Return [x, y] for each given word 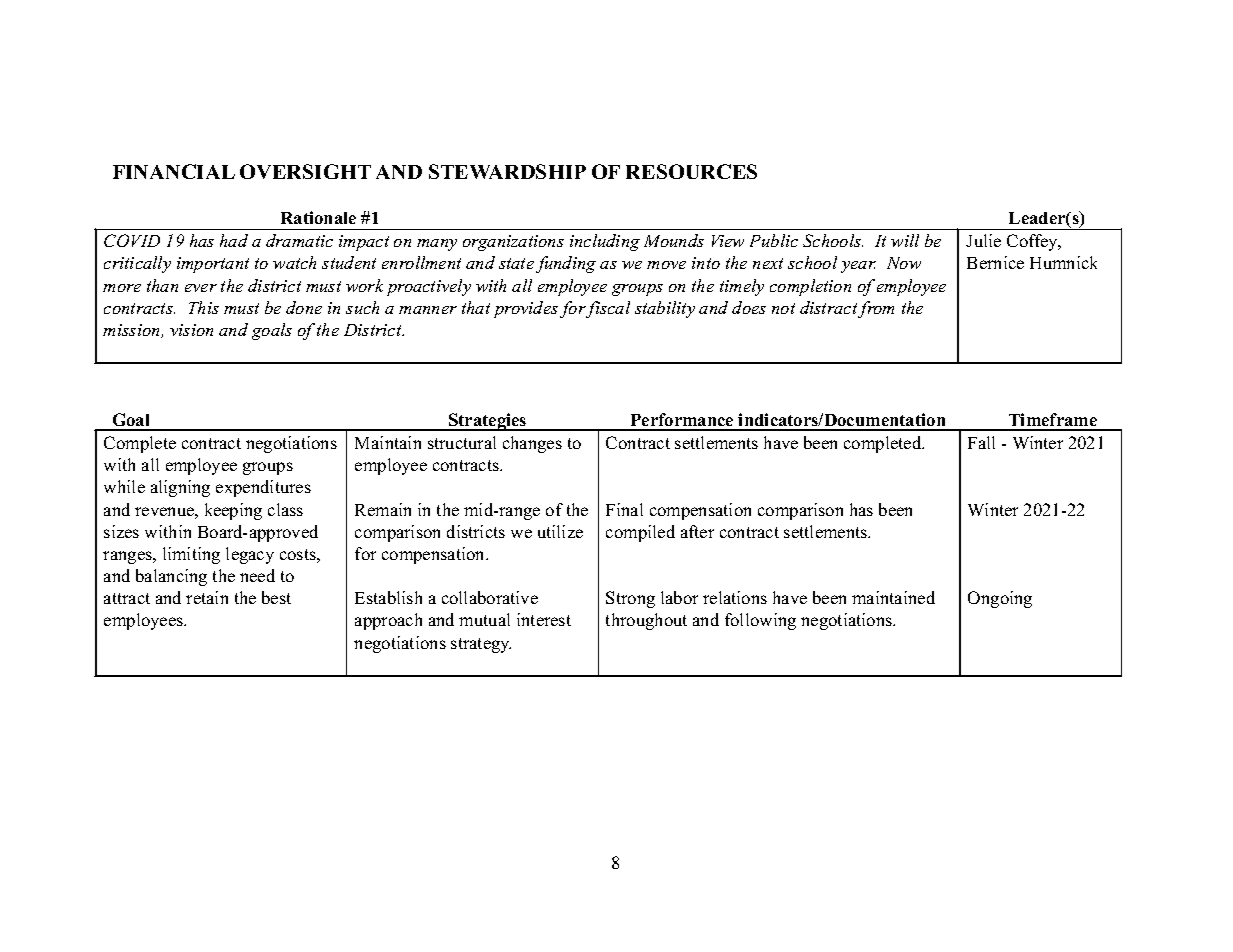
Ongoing [1000, 599]
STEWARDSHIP [507, 171]
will [905, 240]
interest [544, 619]
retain [207, 597]
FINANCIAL [174, 171]
